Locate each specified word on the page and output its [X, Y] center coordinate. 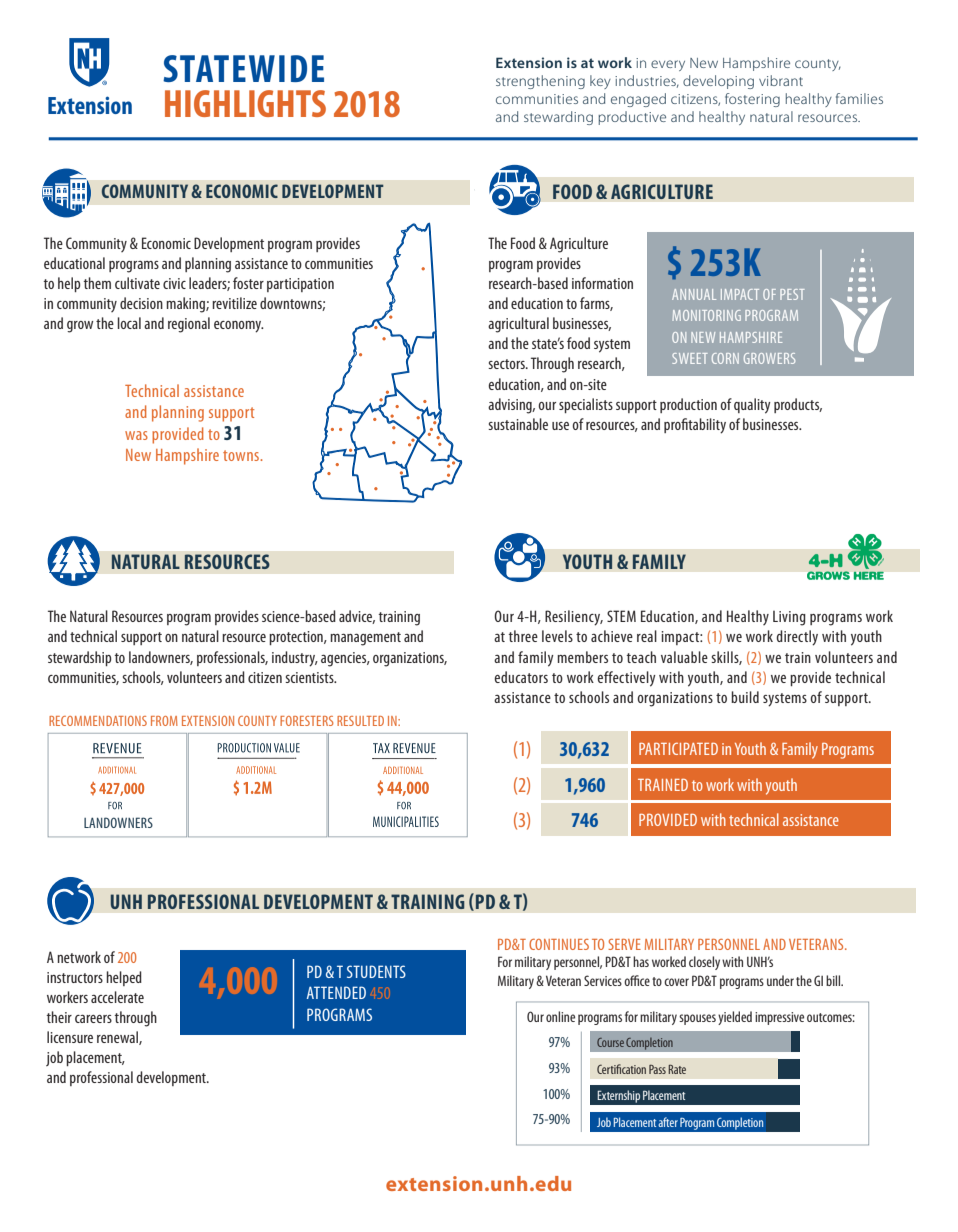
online [560, 1016]
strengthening [540, 82]
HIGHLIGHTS [245, 103]
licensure [70, 1037]
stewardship [79, 658]
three [523, 636]
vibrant [781, 80]
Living [789, 618]
